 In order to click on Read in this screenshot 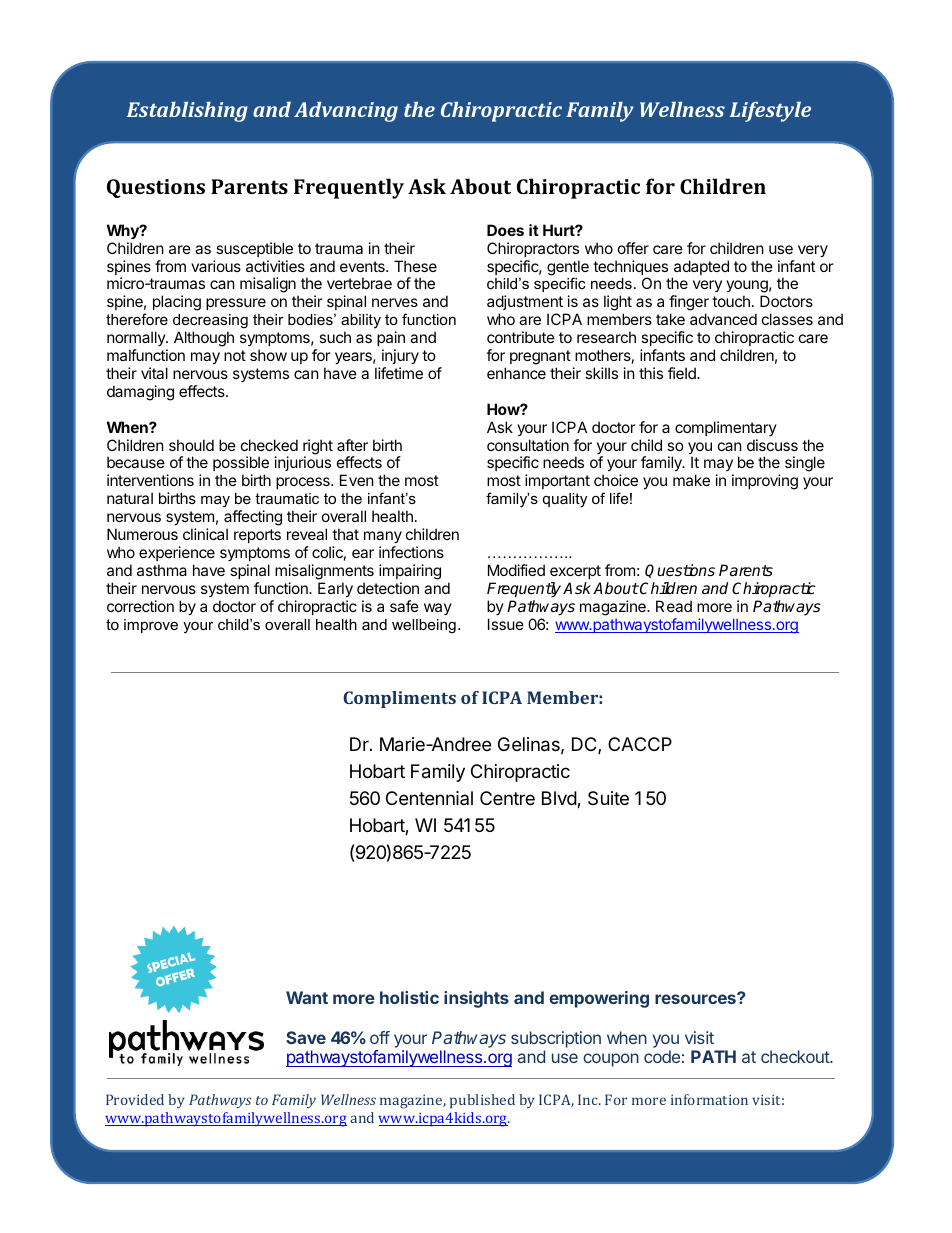, I will do `click(674, 606)`.
